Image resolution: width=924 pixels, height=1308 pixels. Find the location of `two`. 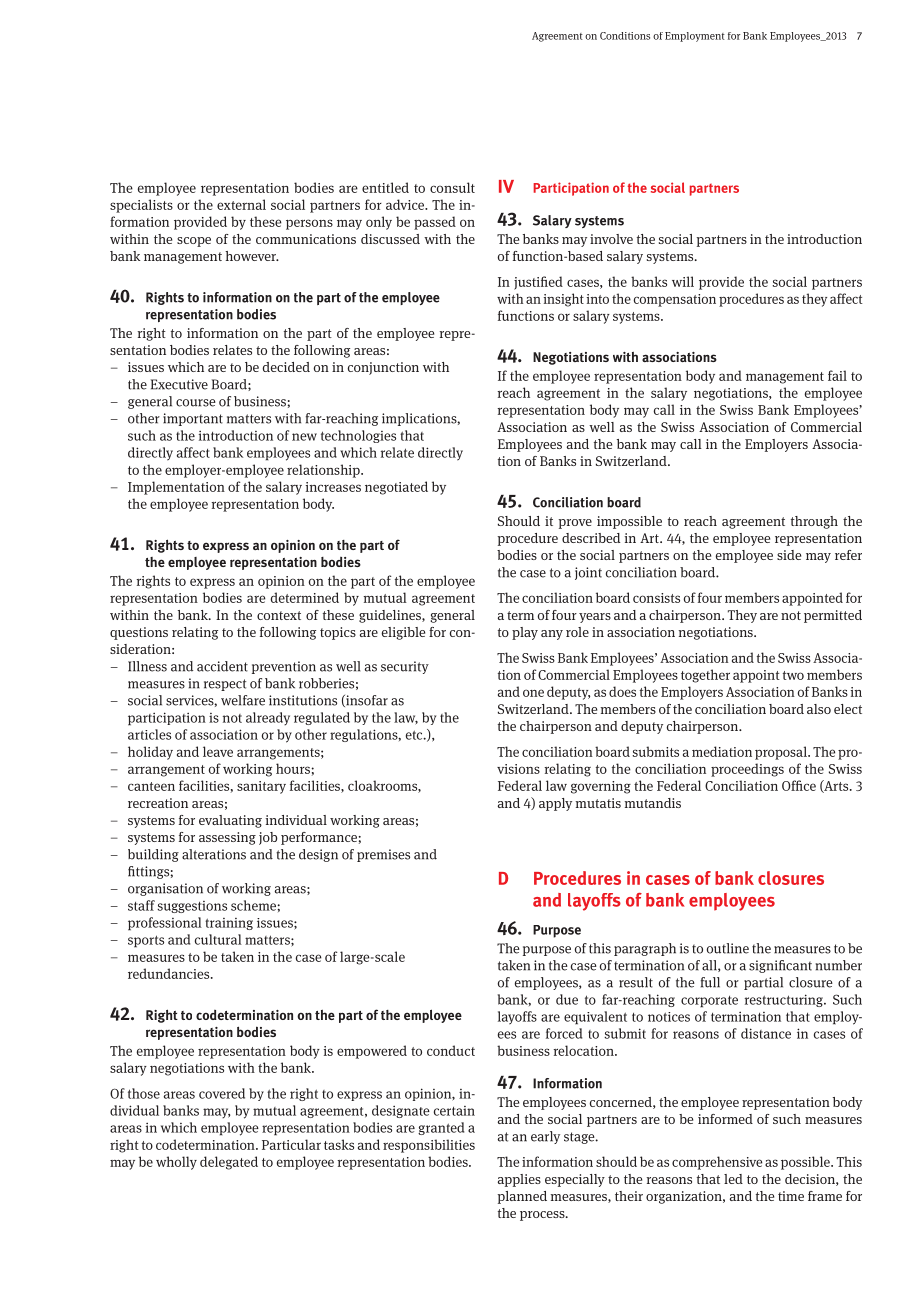

two is located at coordinates (793, 675).
